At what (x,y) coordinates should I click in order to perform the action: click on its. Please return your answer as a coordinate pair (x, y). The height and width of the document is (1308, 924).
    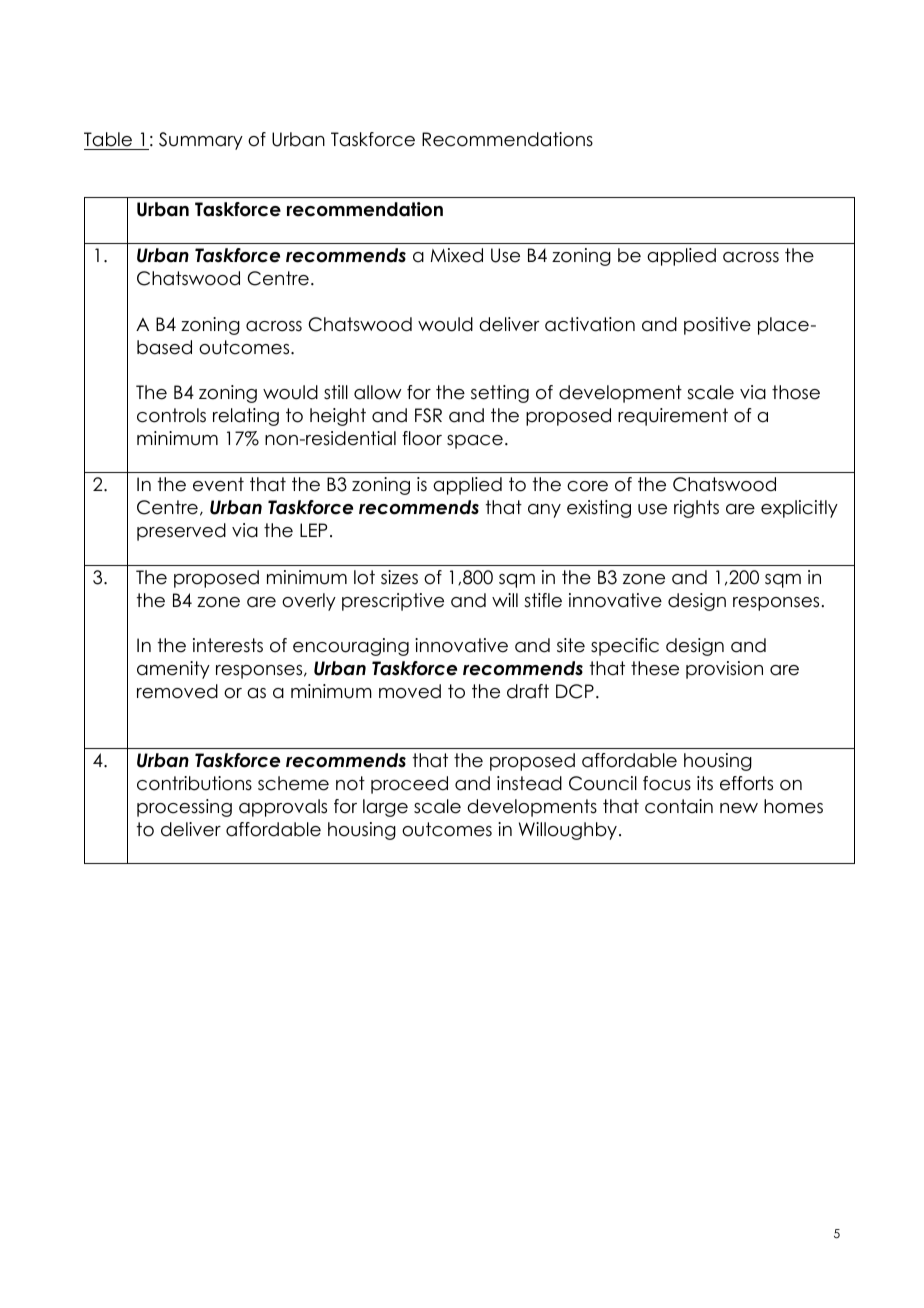
    Looking at the image, I should click on (705, 783).
